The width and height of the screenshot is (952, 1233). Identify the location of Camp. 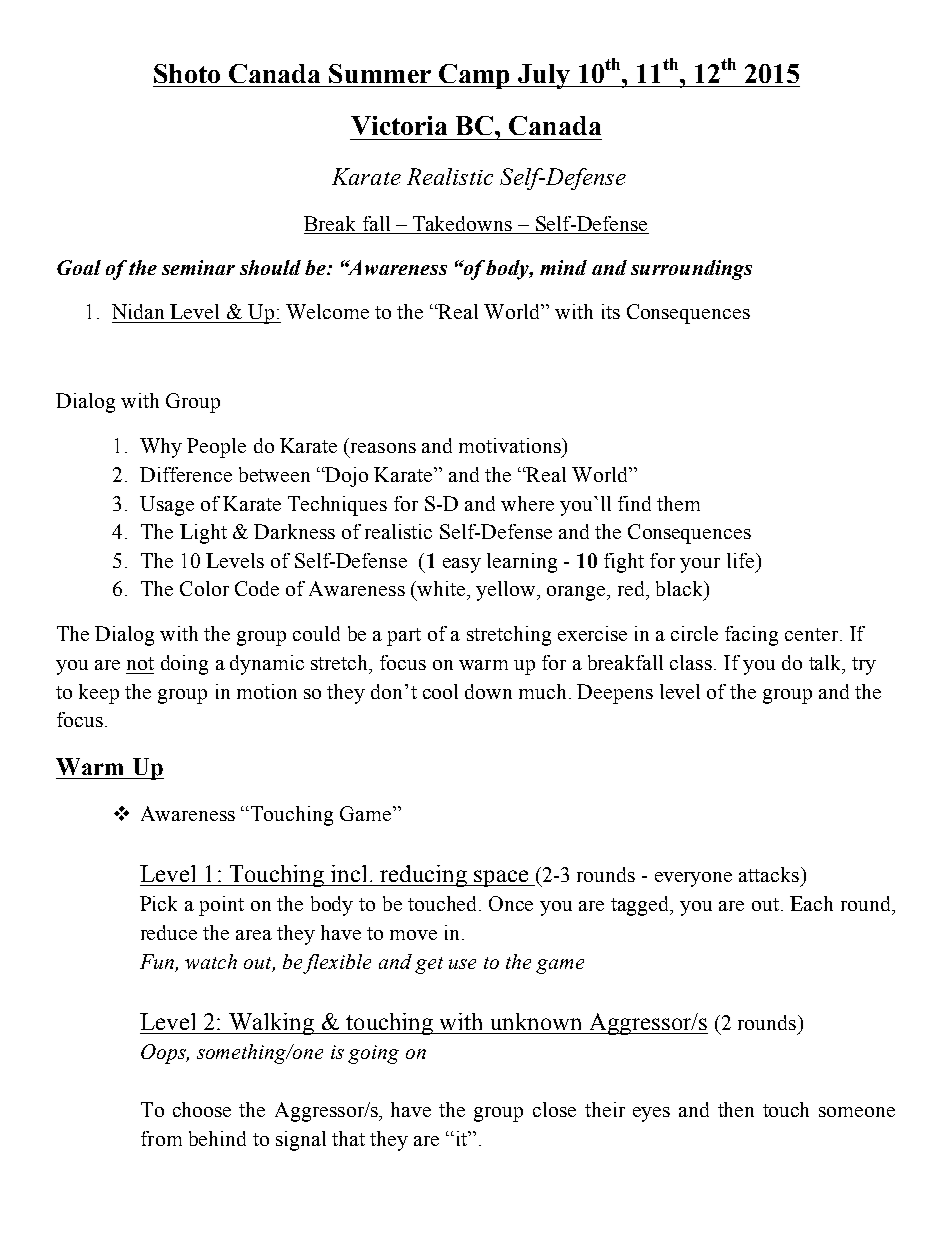
(475, 76).
